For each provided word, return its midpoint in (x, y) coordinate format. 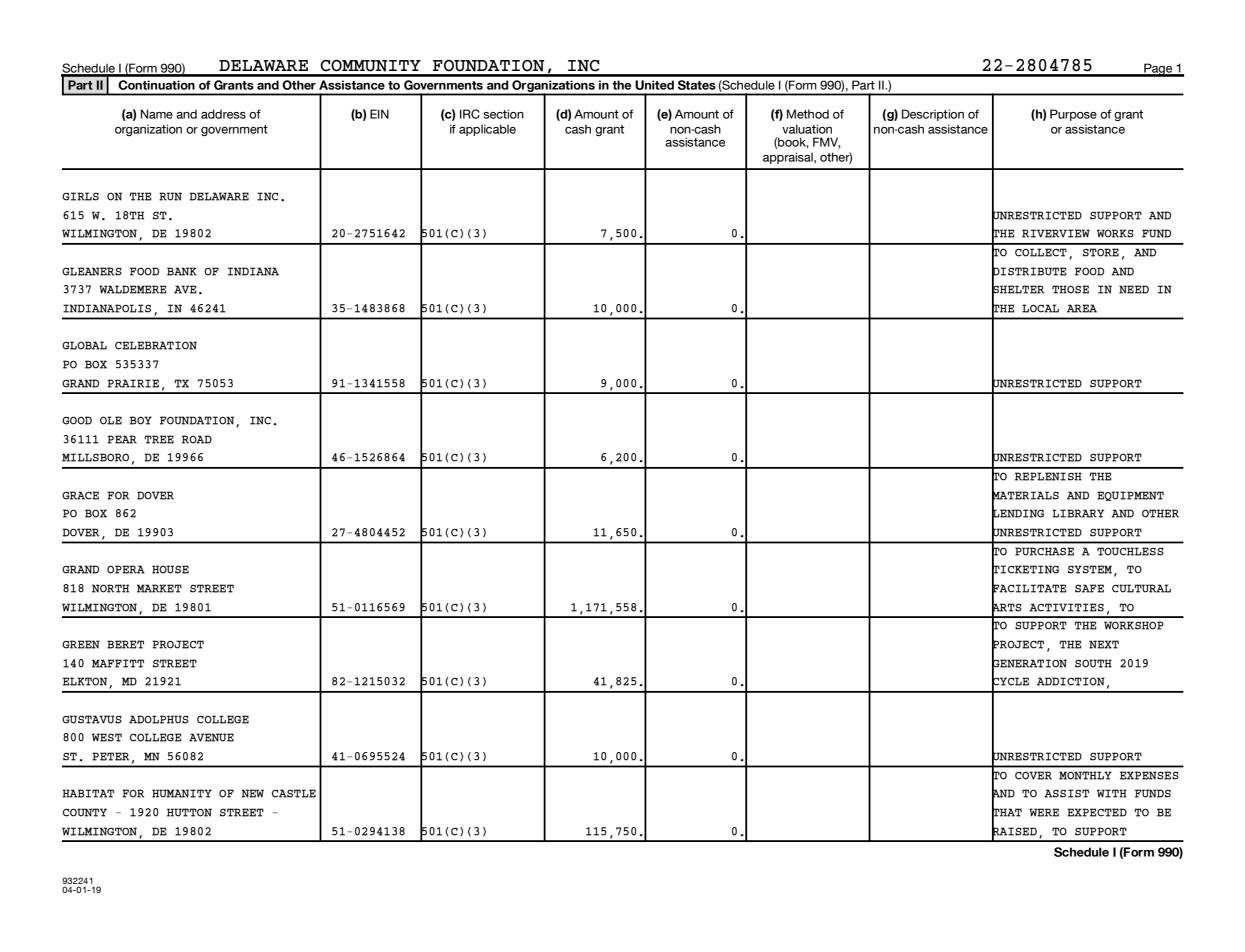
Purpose (1073, 115)
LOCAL (1040, 308)
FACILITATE (1029, 588)
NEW (252, 793)
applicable (487, 130)
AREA (1082, 308)
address (223, 114)
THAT (1007, 813)
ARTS (1007, 607)
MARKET (159, 588)
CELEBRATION (156, 345)
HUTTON (189, 812)
